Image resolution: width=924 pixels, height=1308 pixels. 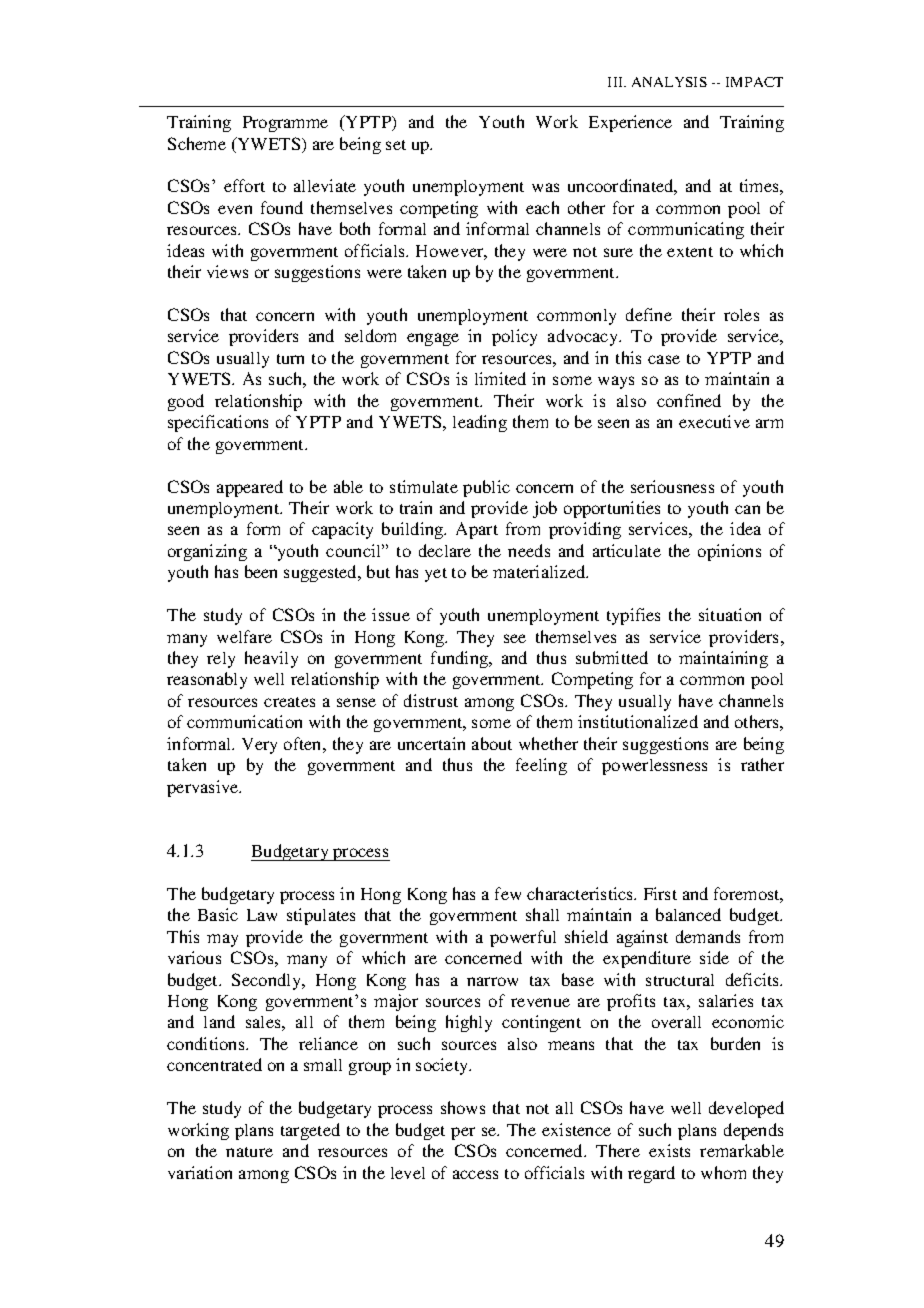 What do you see at coordinates (654, 767) in the screenshot?
I see `powerlessness` at bounding box center [654, 767].
